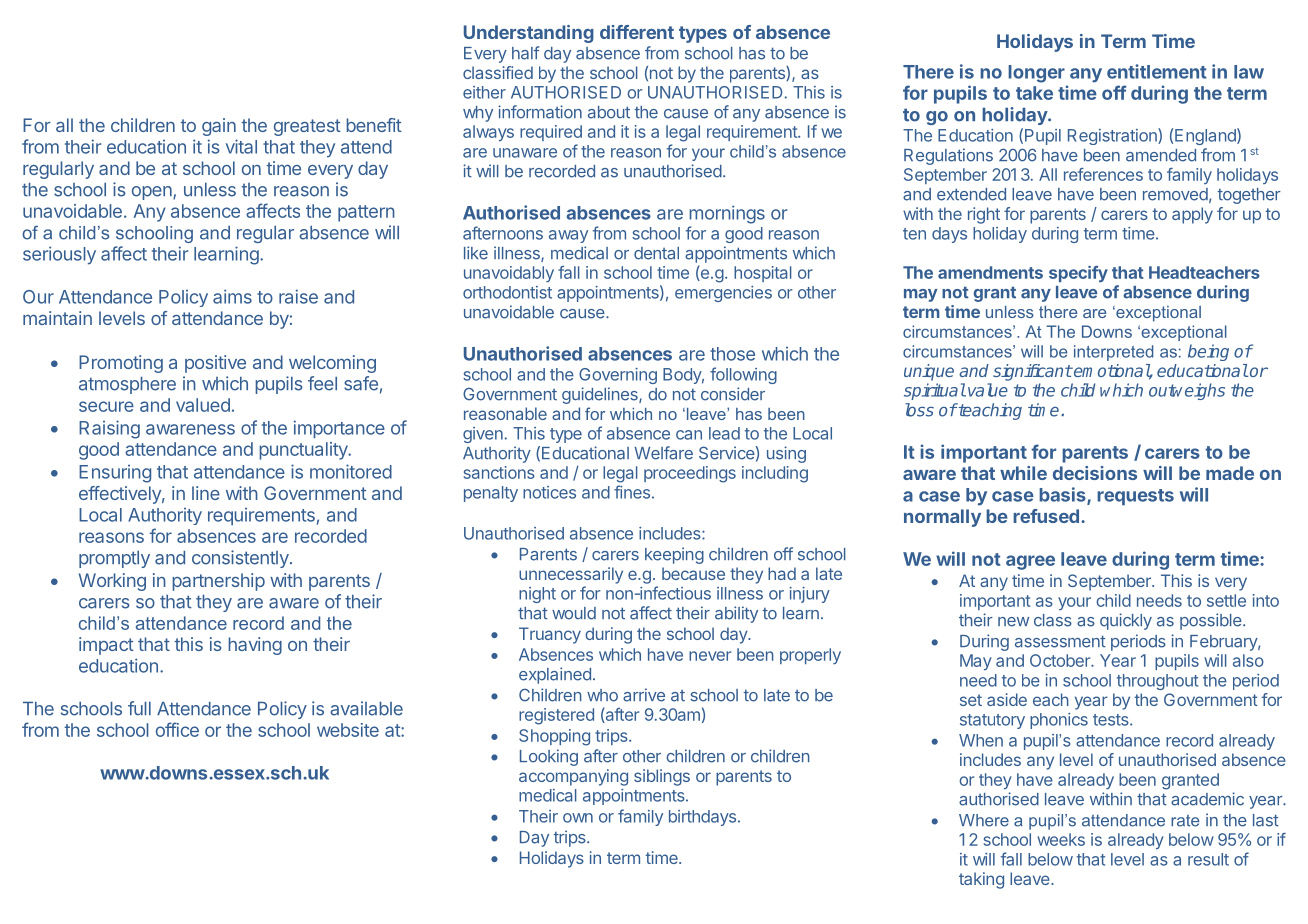  Describe the element at coordinates (727, 214) in the page. I see `mornings` at that location.
